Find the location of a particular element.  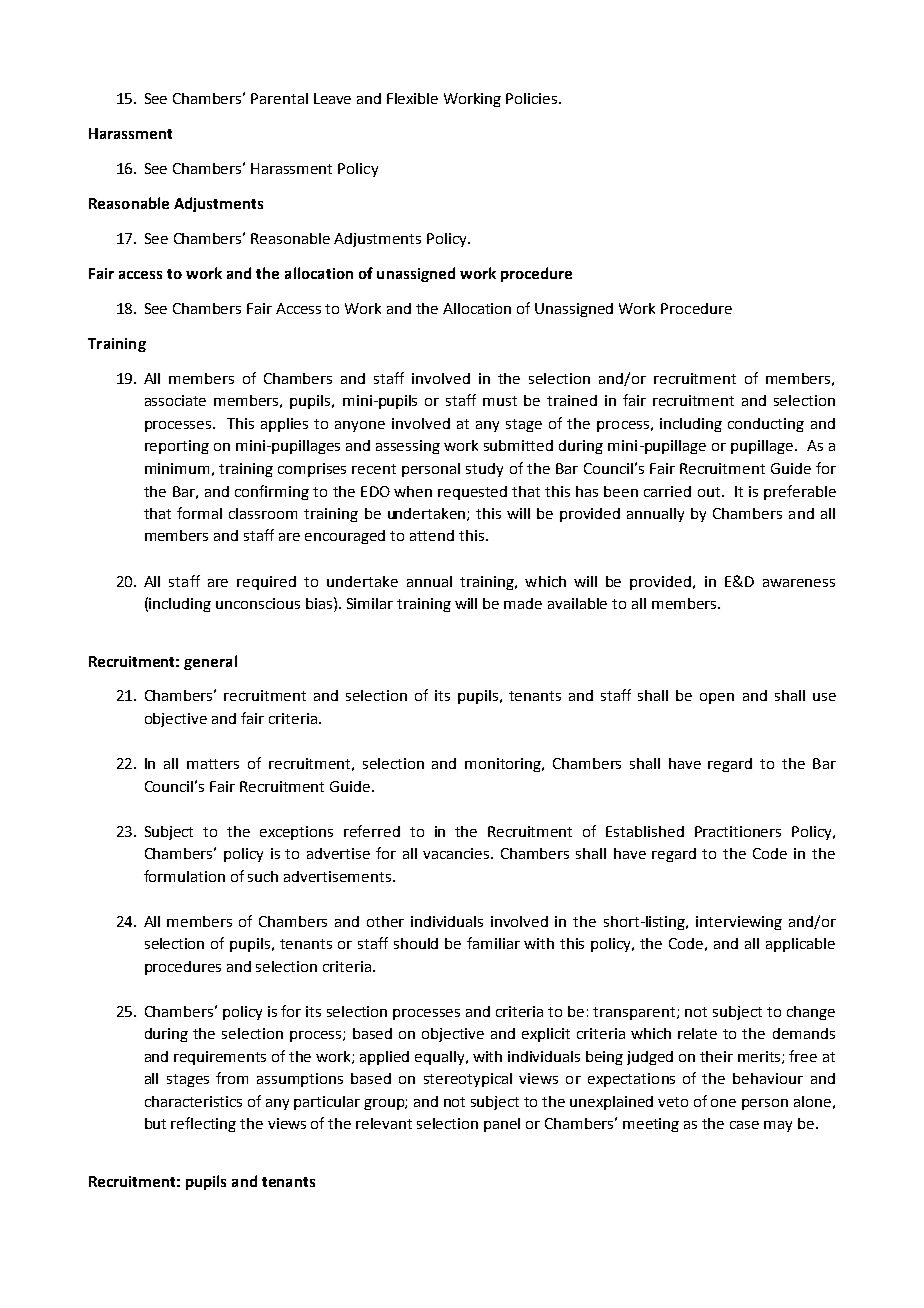

associate is located at coordinates (175, 400).
